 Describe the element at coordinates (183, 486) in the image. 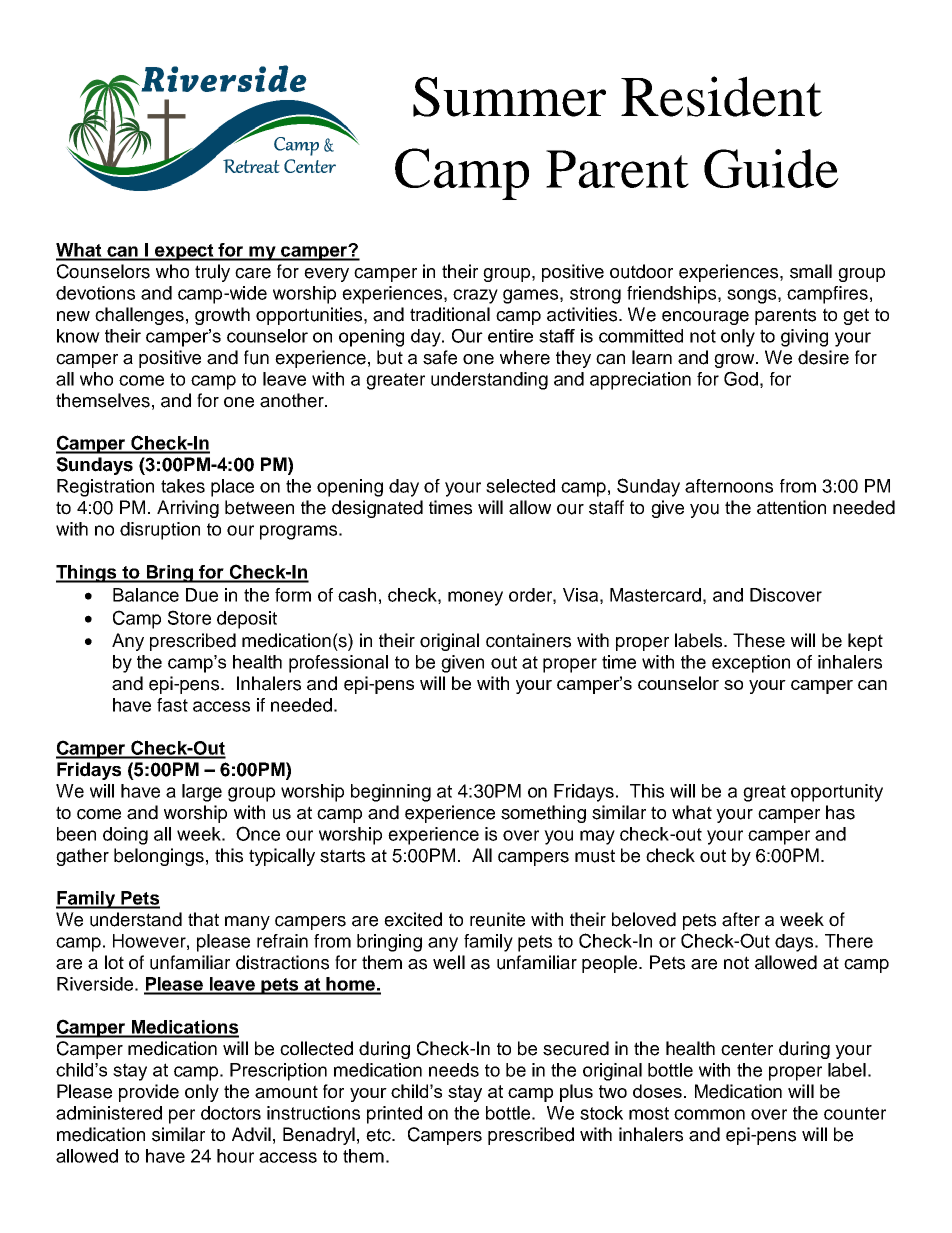

I see `takes` at that location.
